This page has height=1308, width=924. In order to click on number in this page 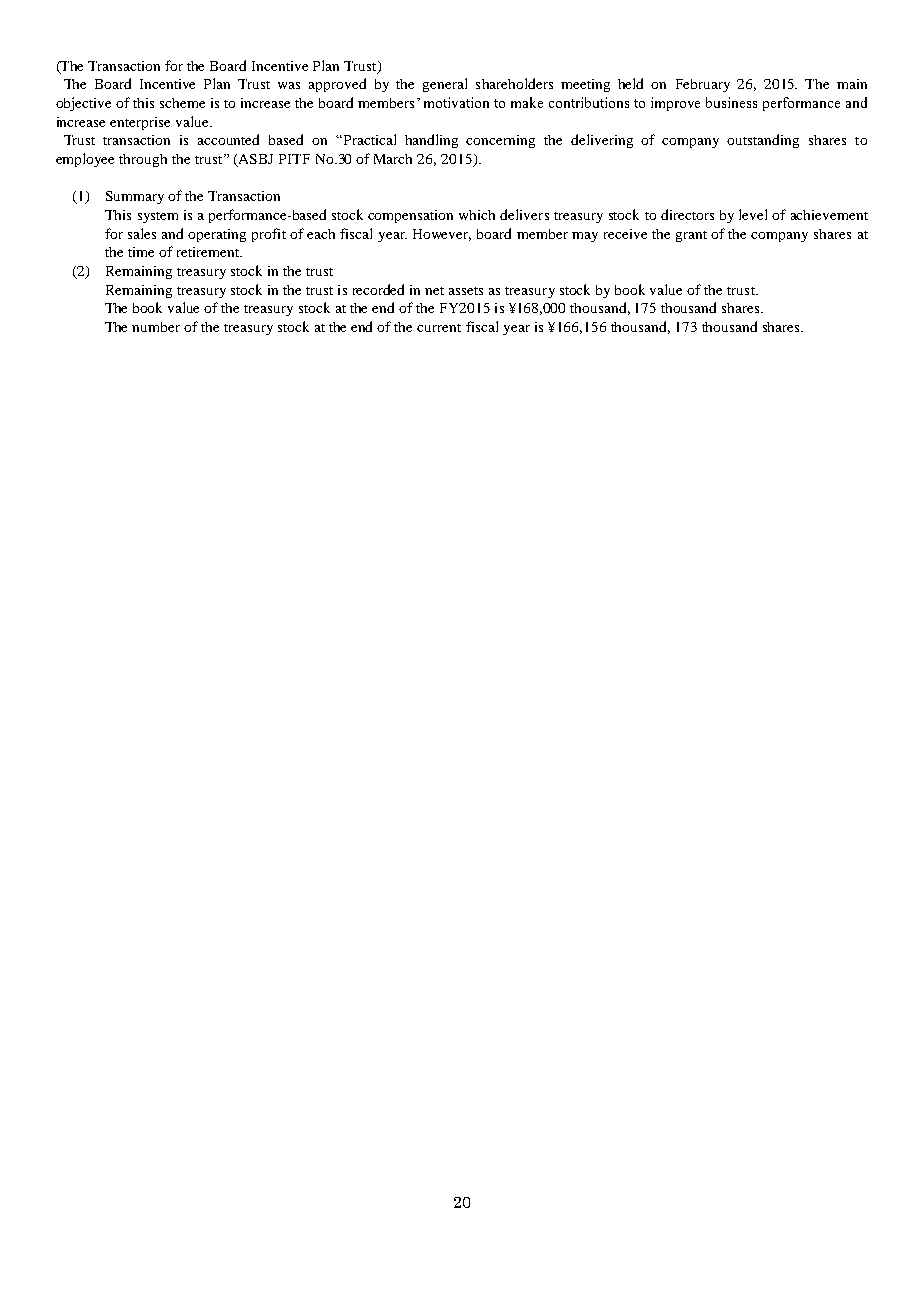, I will do `click(156, 327)`.
